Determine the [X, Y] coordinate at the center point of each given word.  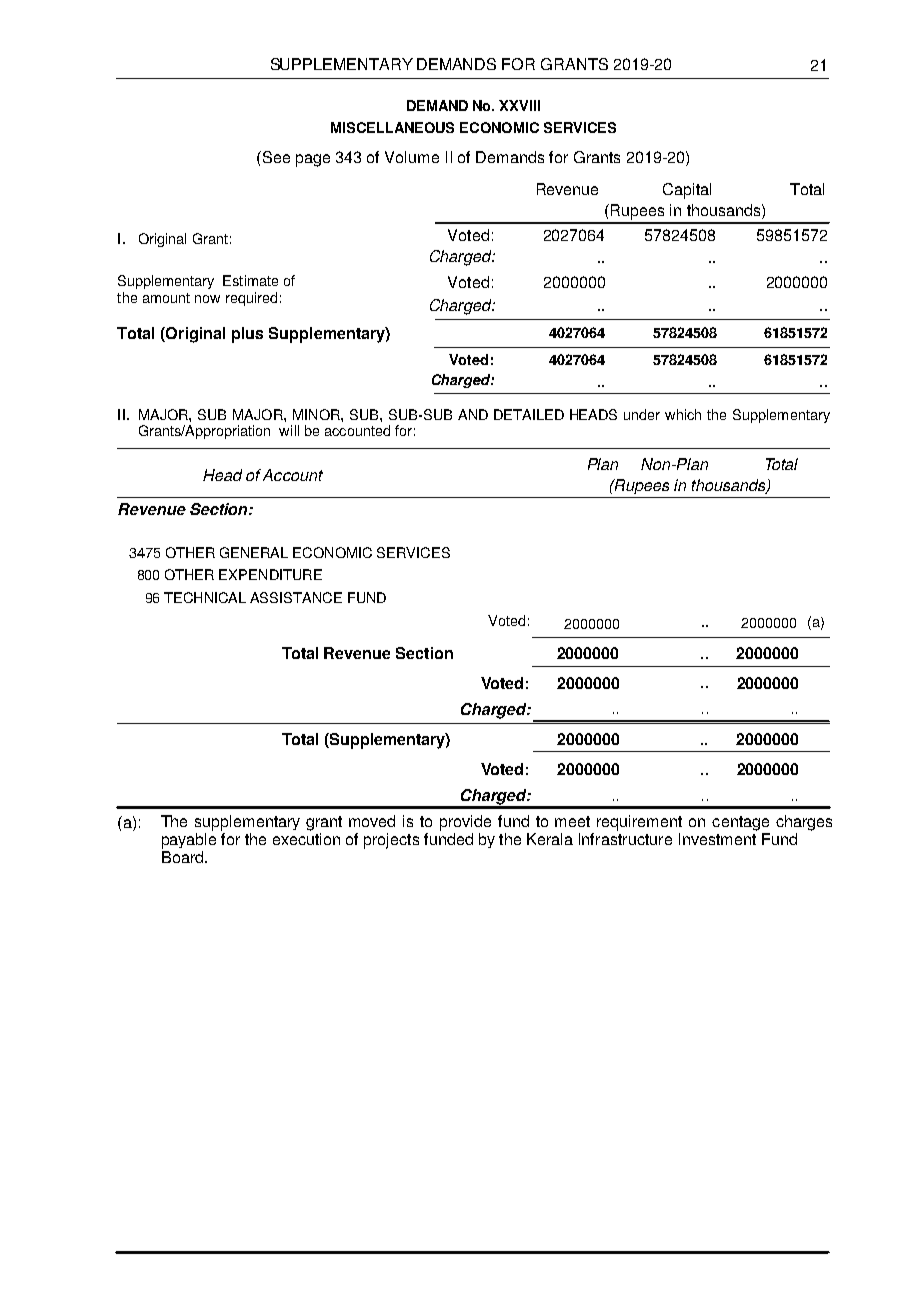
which [683, 414]
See [275, 157]
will [289, 430]
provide [465, 823]
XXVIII [519, 105]
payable [189, 841]
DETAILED [529, 414]
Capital [687, 191]
